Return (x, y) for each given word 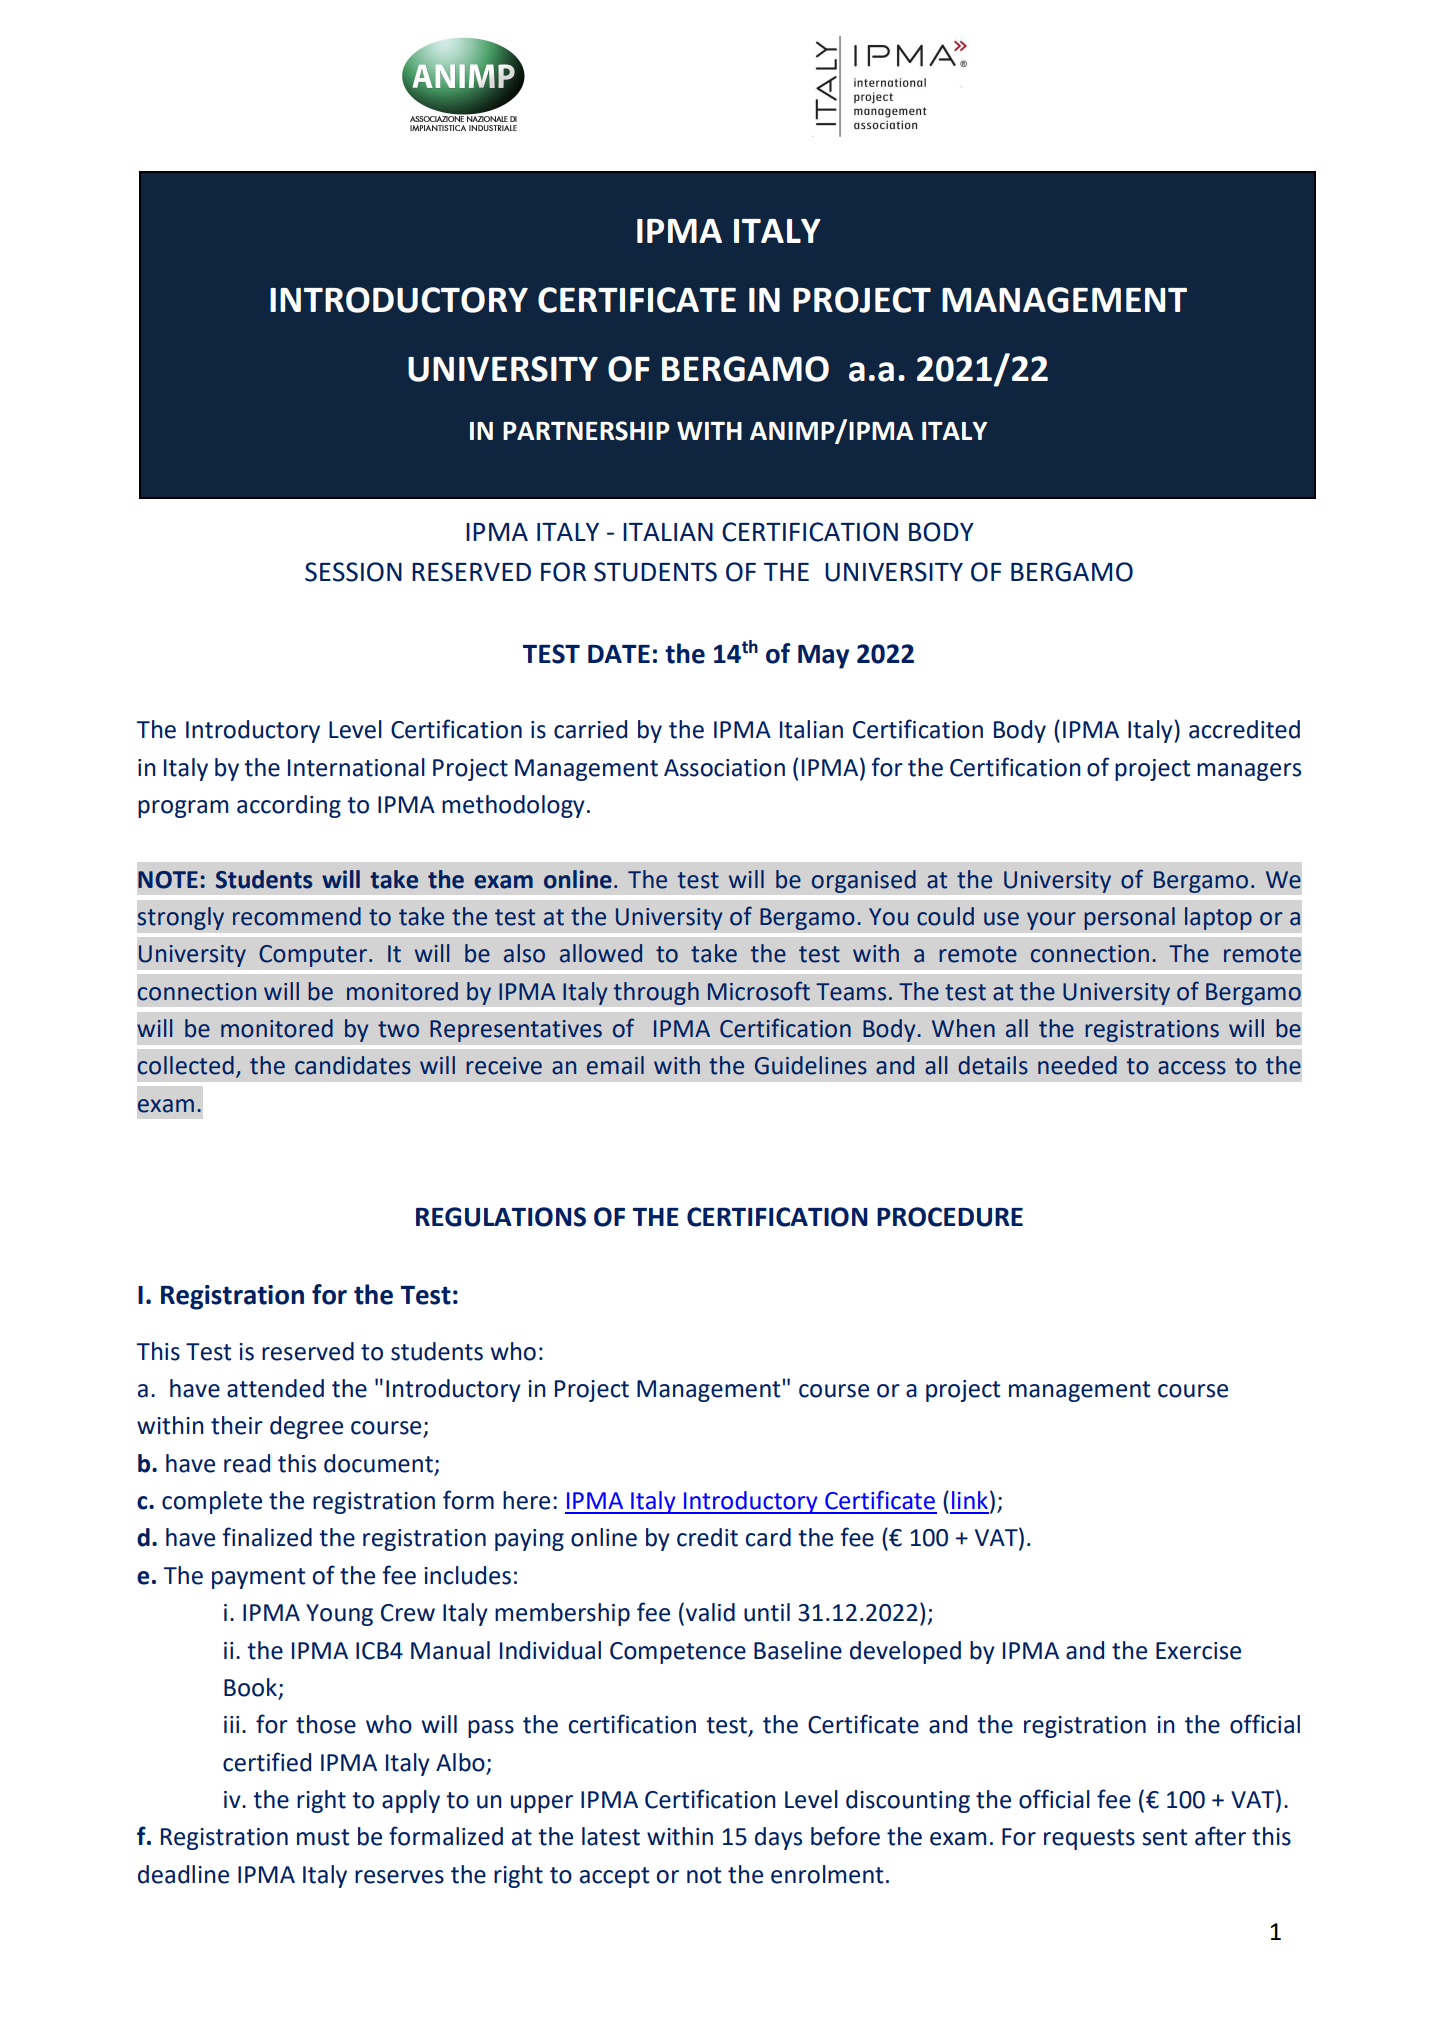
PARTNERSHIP (586, 431)
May (823, 657)
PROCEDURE (950, 1217)
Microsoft (759, 991)
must (323, 1837)
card (768, 1537)
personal (1129, 918)
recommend (297, 916)
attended (275, 1388)
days (778, 1838)
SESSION (353, 572)
